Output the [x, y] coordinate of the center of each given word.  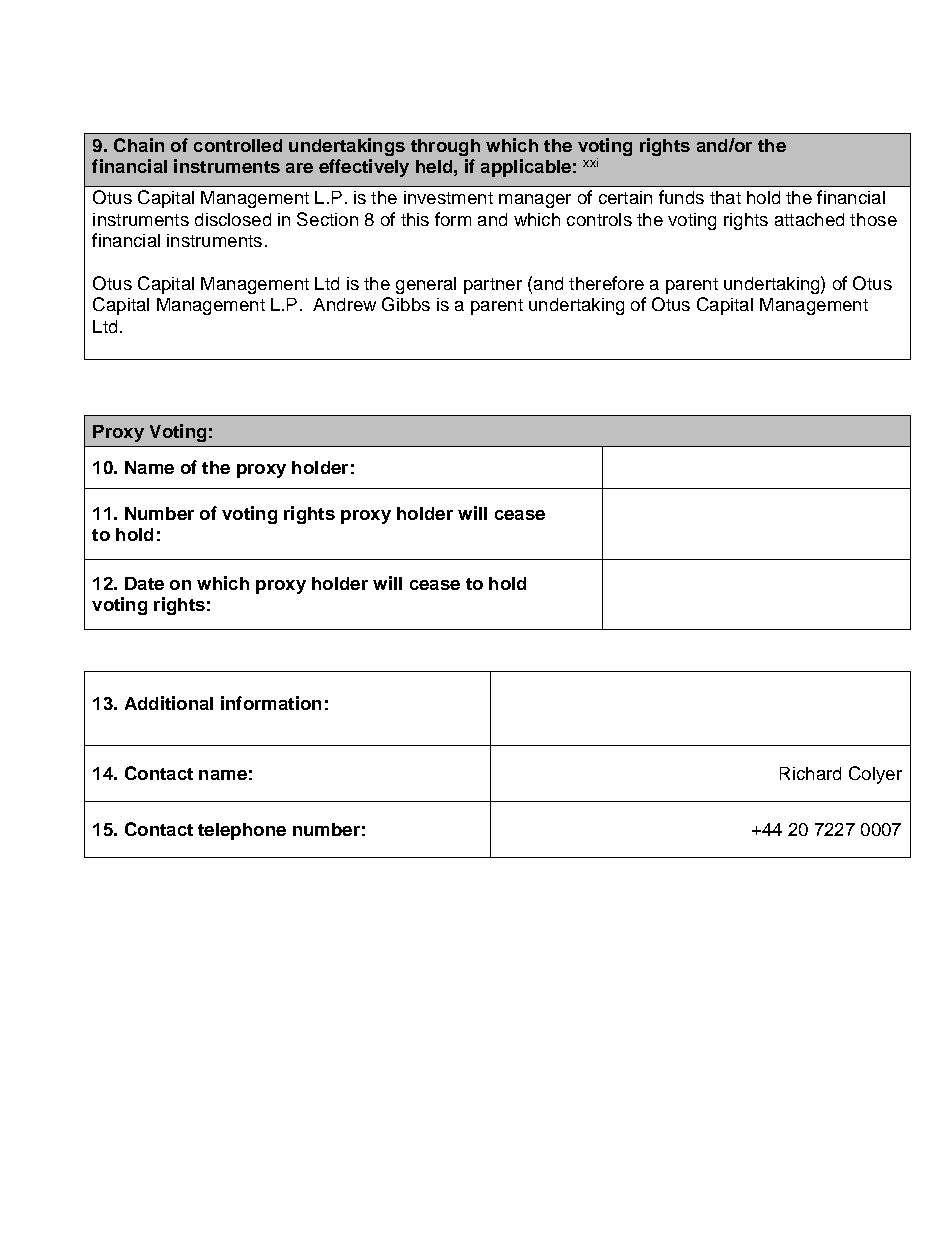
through [445, 147]
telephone [242, 831]
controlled [238, 145]
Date [144, 583]
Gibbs [406, 304]
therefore [606, 283]
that [725, 197]
